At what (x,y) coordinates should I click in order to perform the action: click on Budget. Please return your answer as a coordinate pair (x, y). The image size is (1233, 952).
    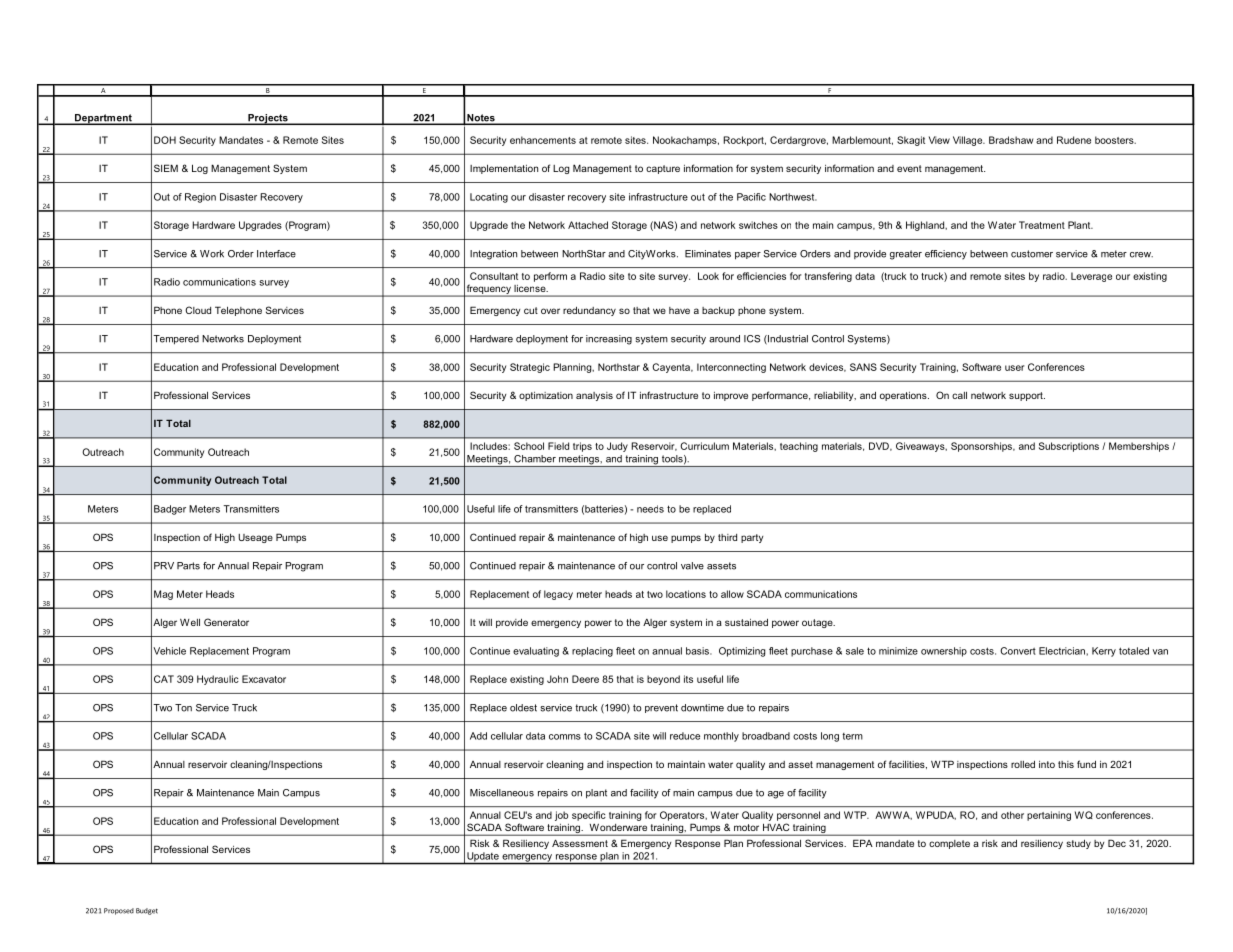
    Looking at the image, I should click on (147, 911).
